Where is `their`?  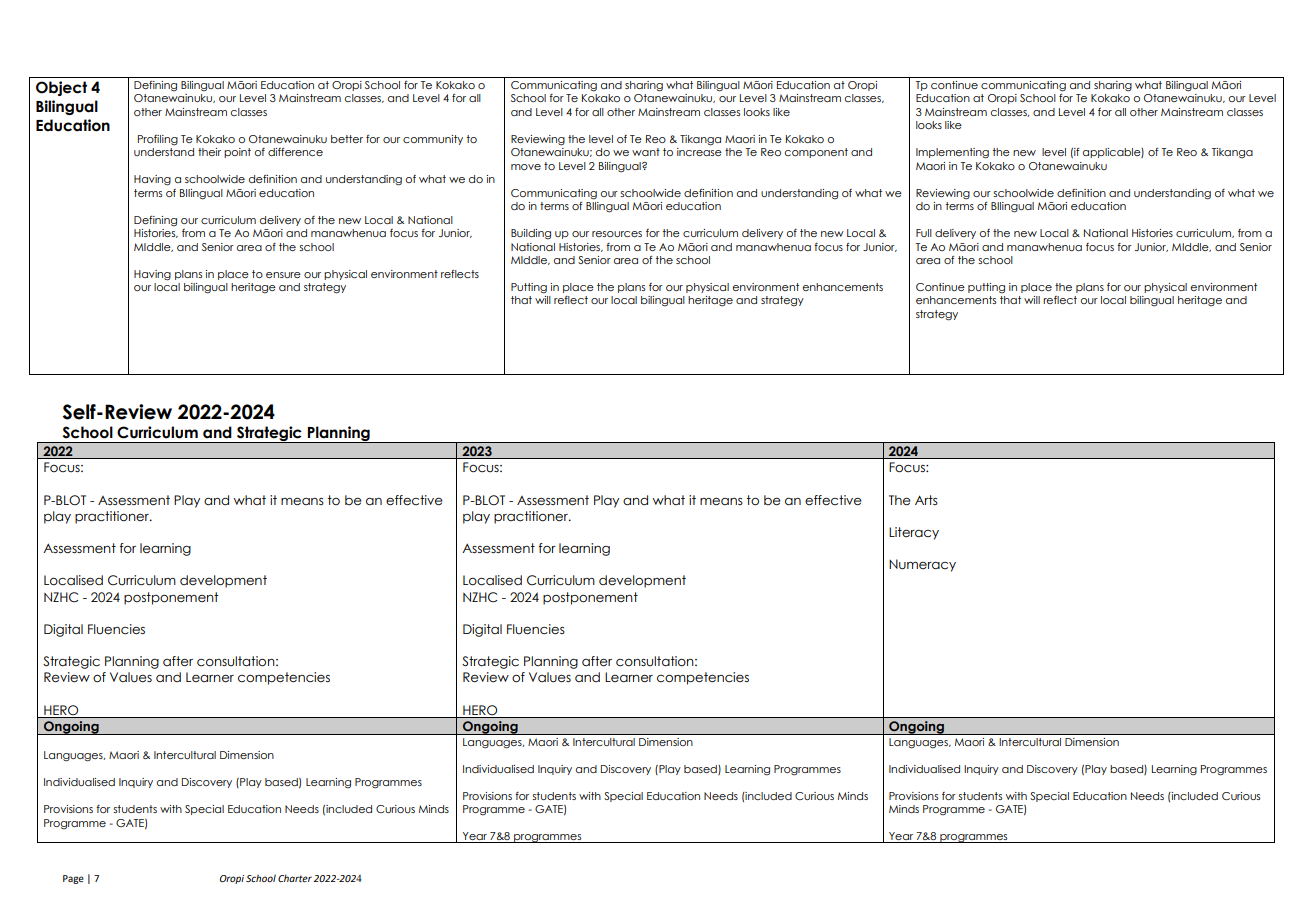
their is located at coordinates (209, 152).
